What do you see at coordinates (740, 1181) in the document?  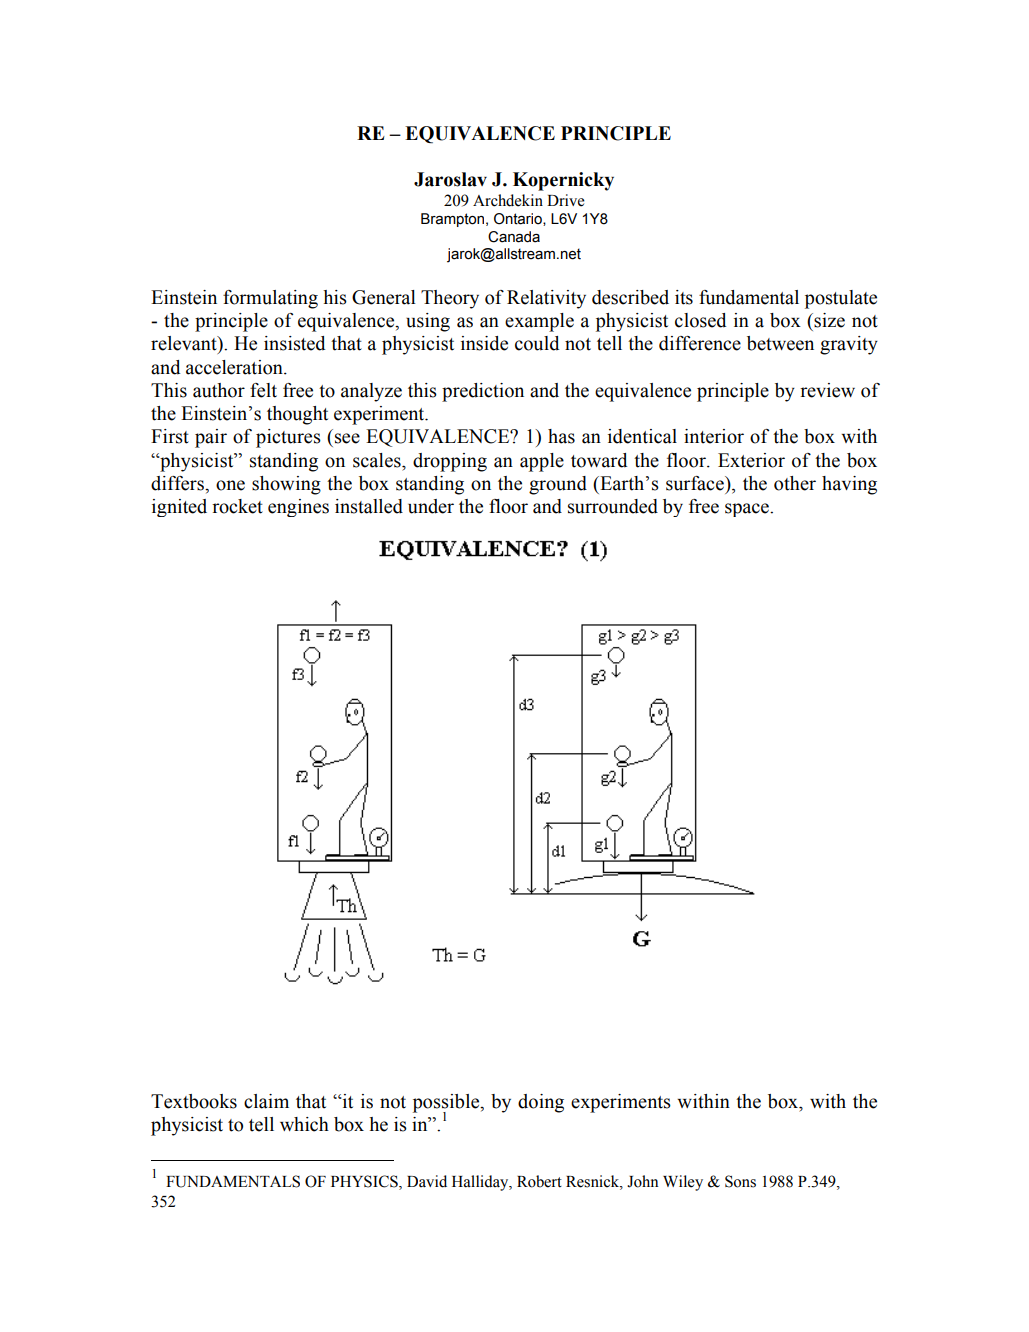 I see `Sons` at bounding box center [740, 1181].
